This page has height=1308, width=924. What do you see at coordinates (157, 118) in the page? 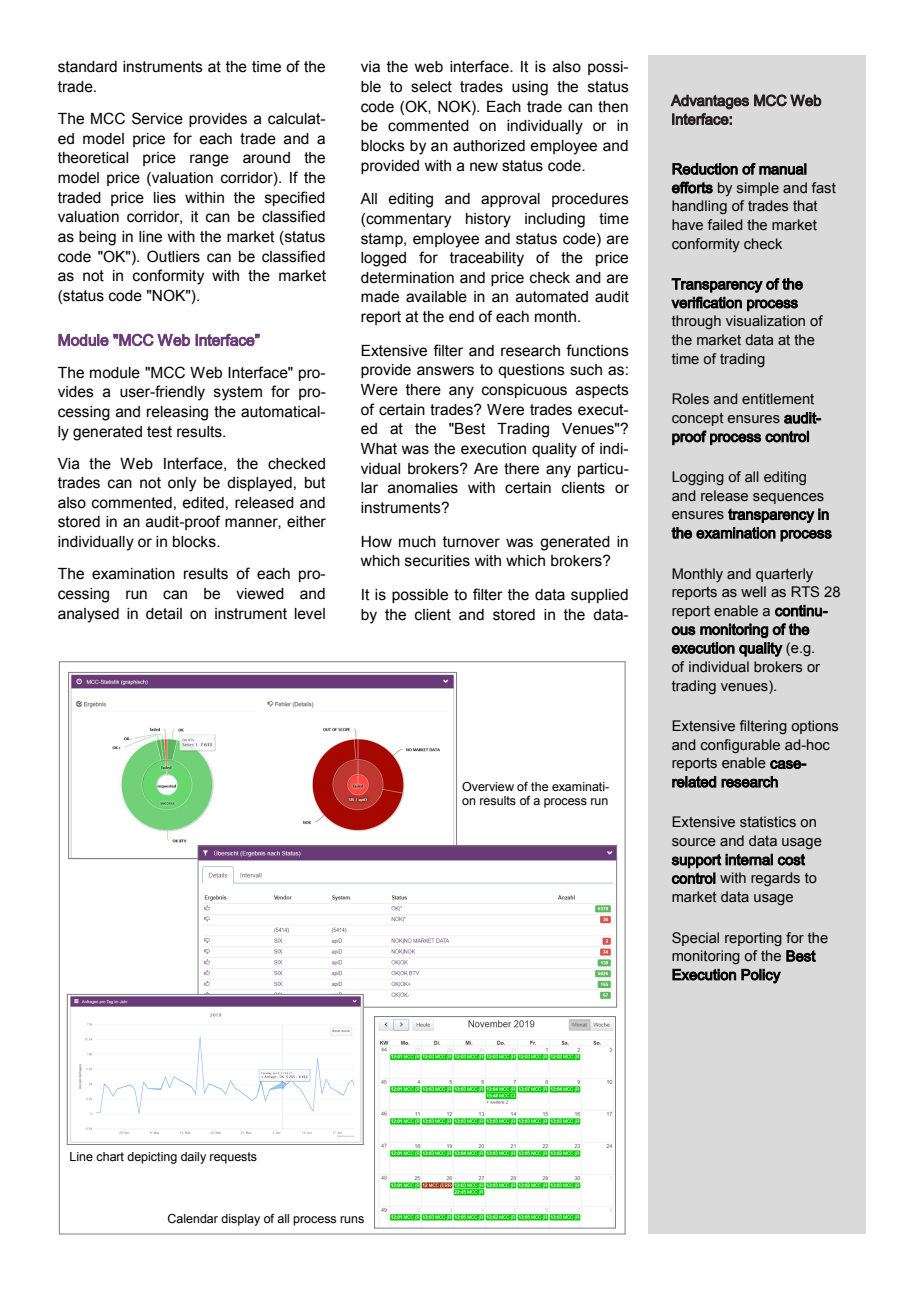
I see `Service` at bounding box center [157, 118].
